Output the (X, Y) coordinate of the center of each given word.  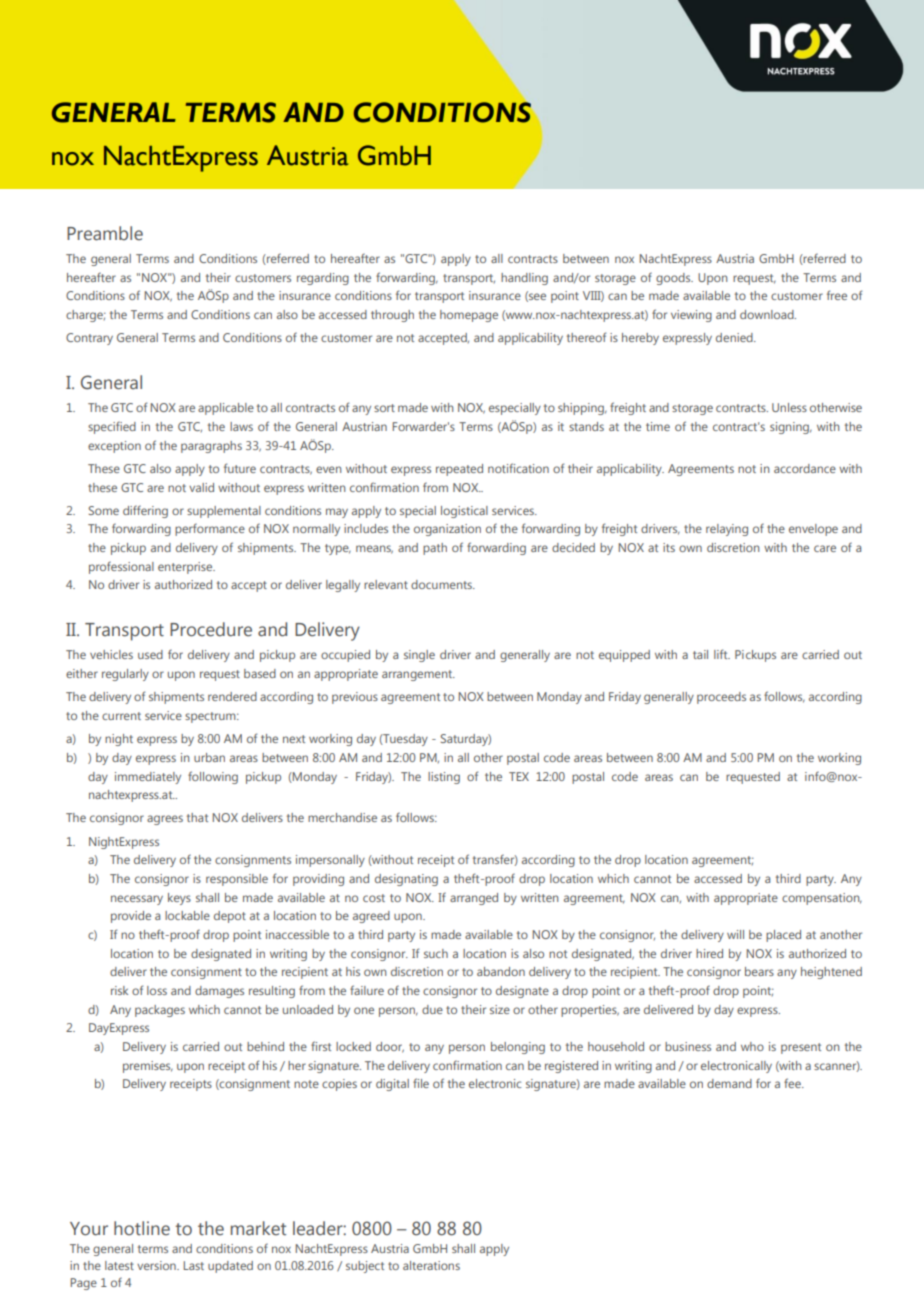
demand (729, 1083)
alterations (431, 1265)
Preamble (105, 233)
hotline (142, 1228)
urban (209, 757)
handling (524, 279)
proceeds (721, 698)
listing (444, 778)
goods (674, 279)
